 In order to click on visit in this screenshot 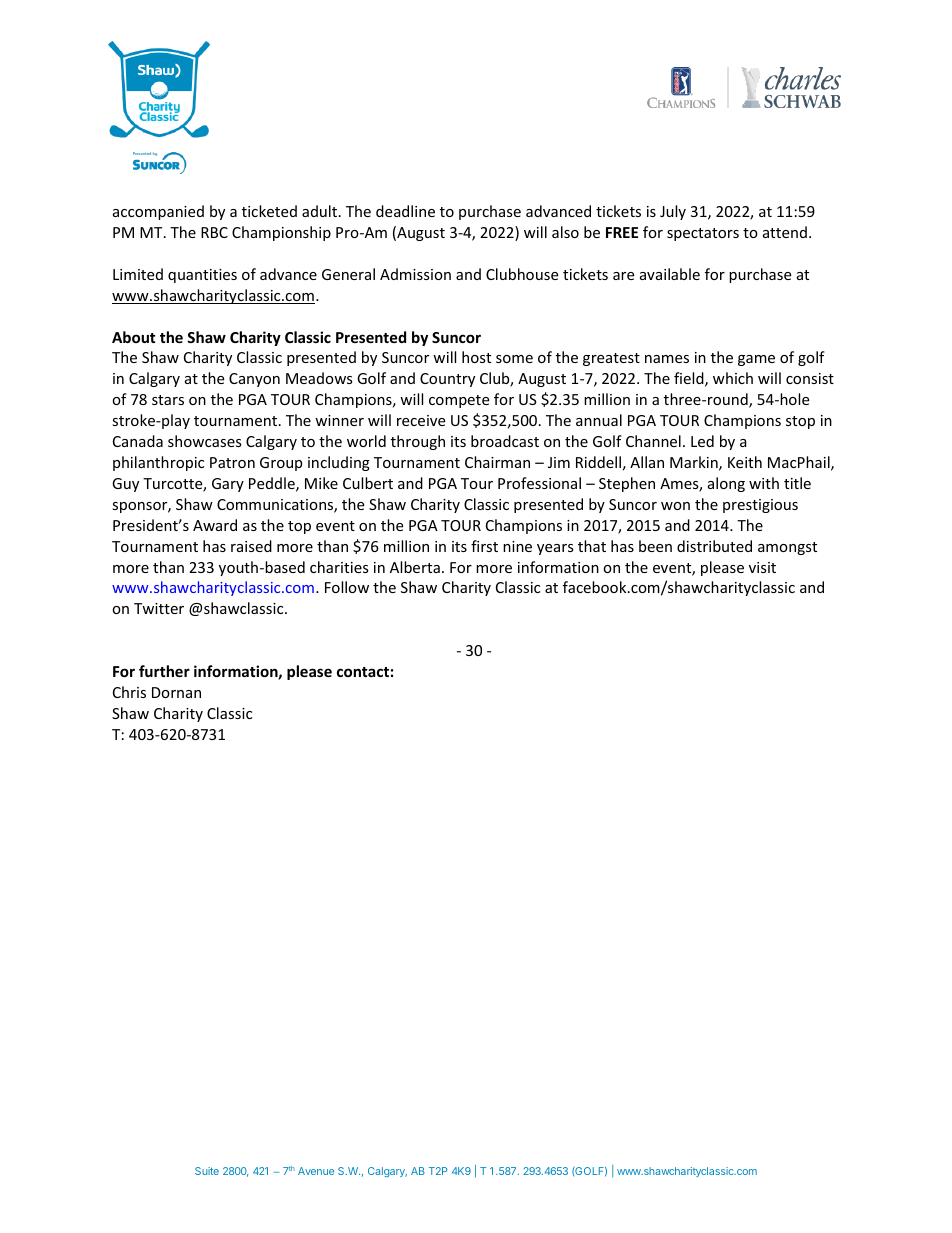, I will do `click(762, 567)`.
